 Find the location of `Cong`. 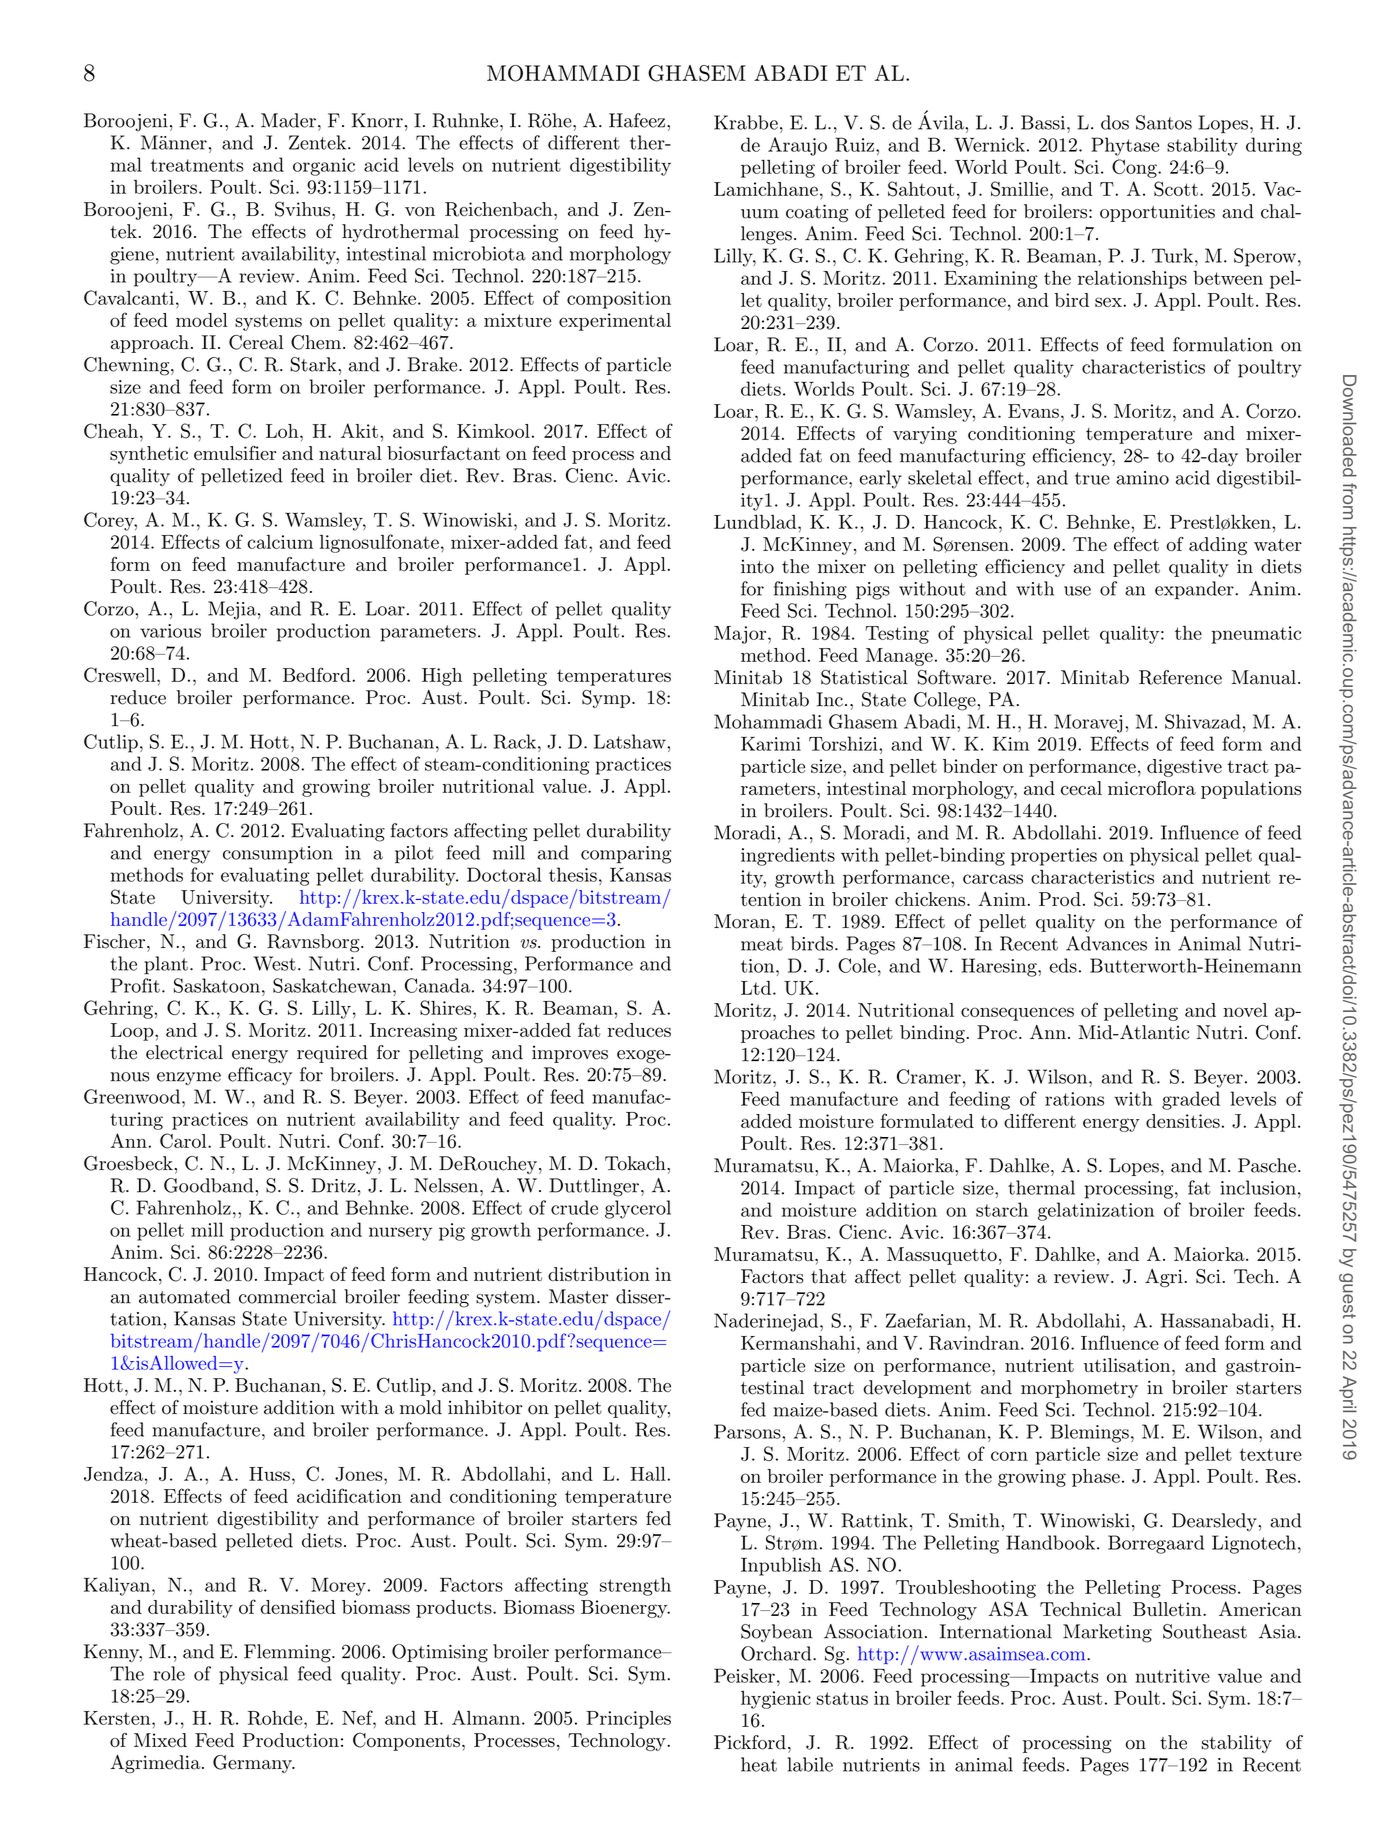

Cong is located at coordinates (1135, 168).
